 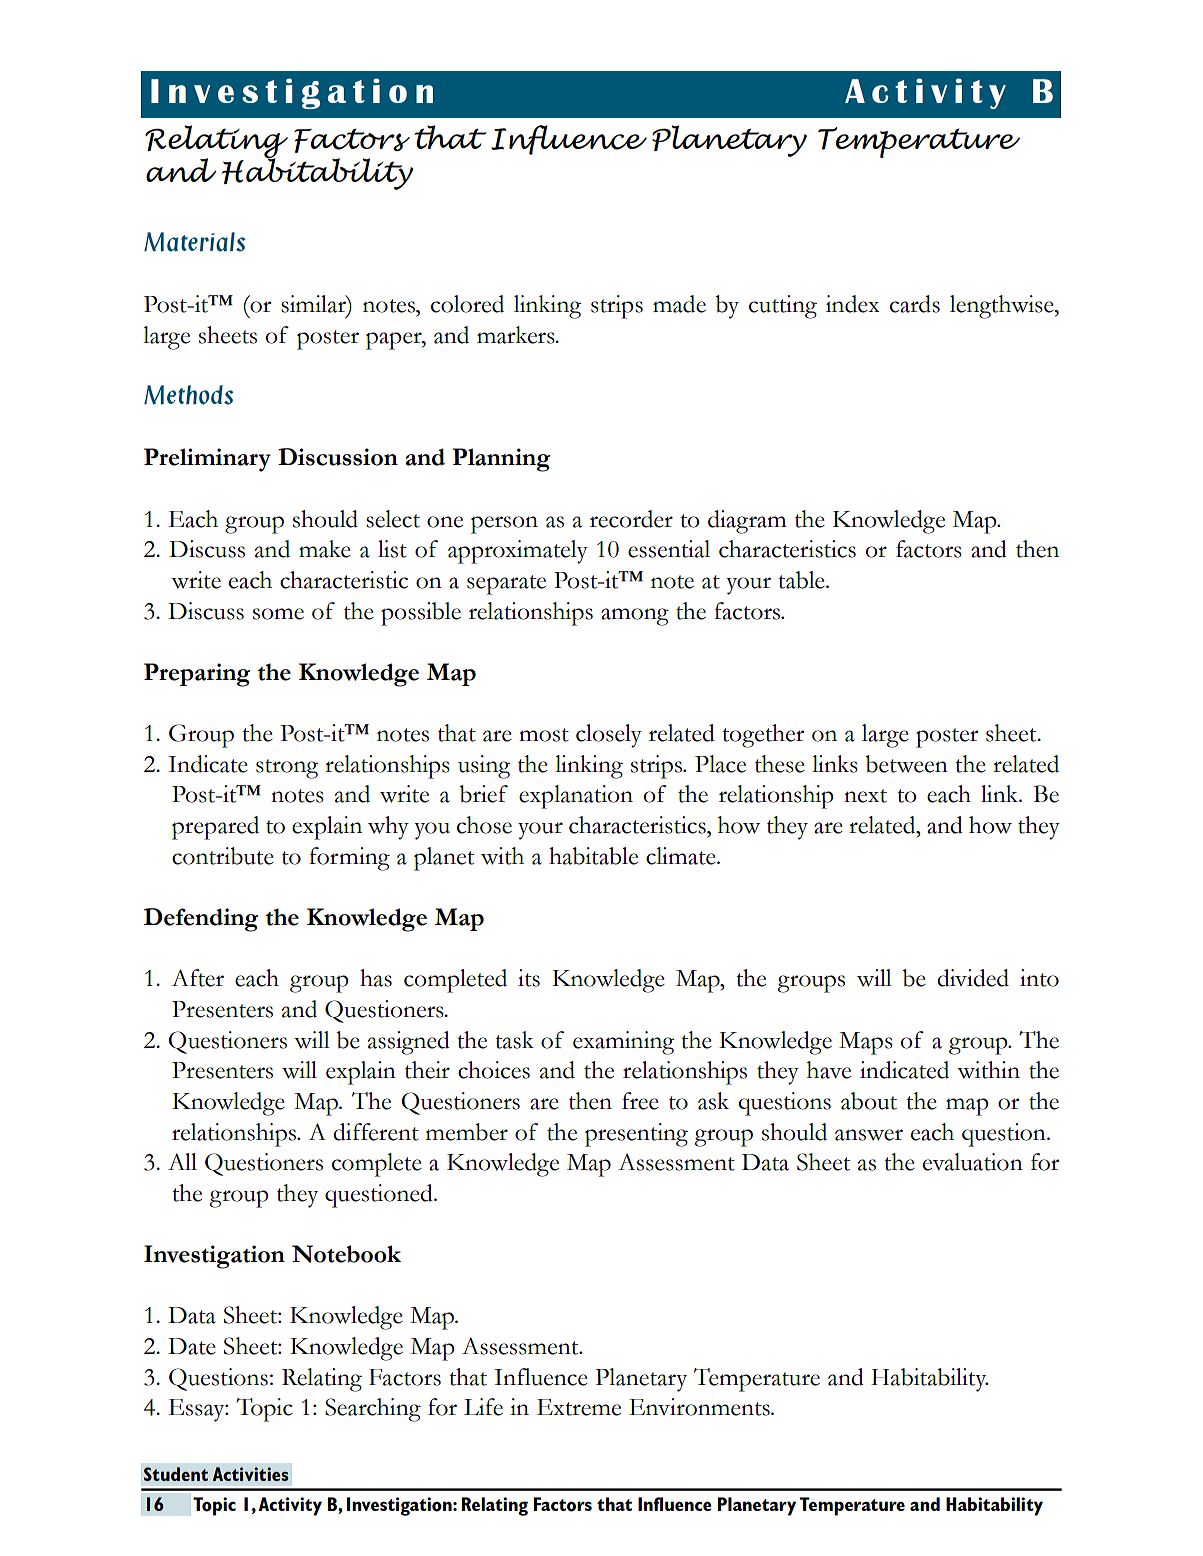 I want to click on essential, so click(x=669, y=549).
